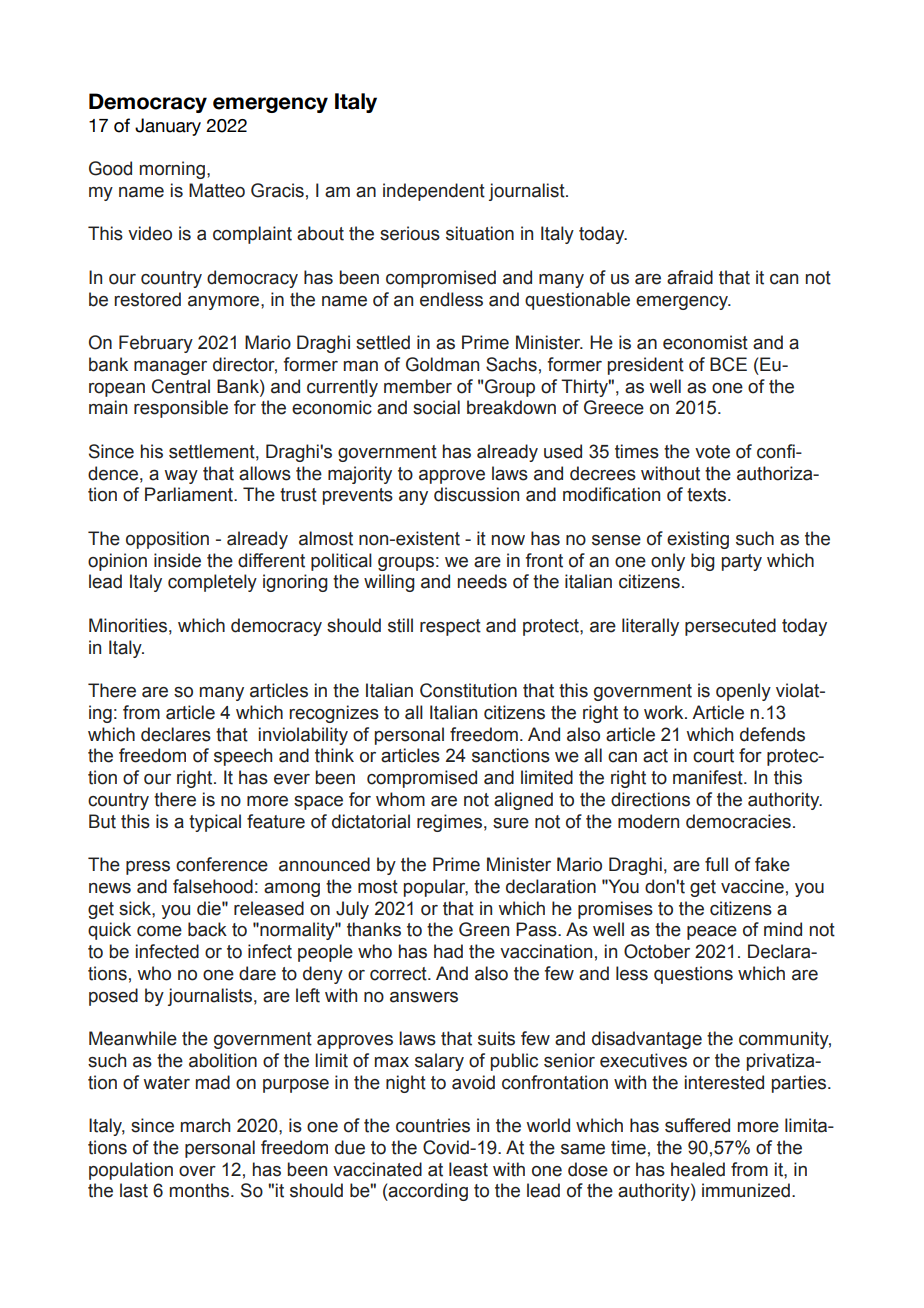 Image resolution: width=924 pixels, height=1308 pixels. I want to click on independent, so click(434, 192).
